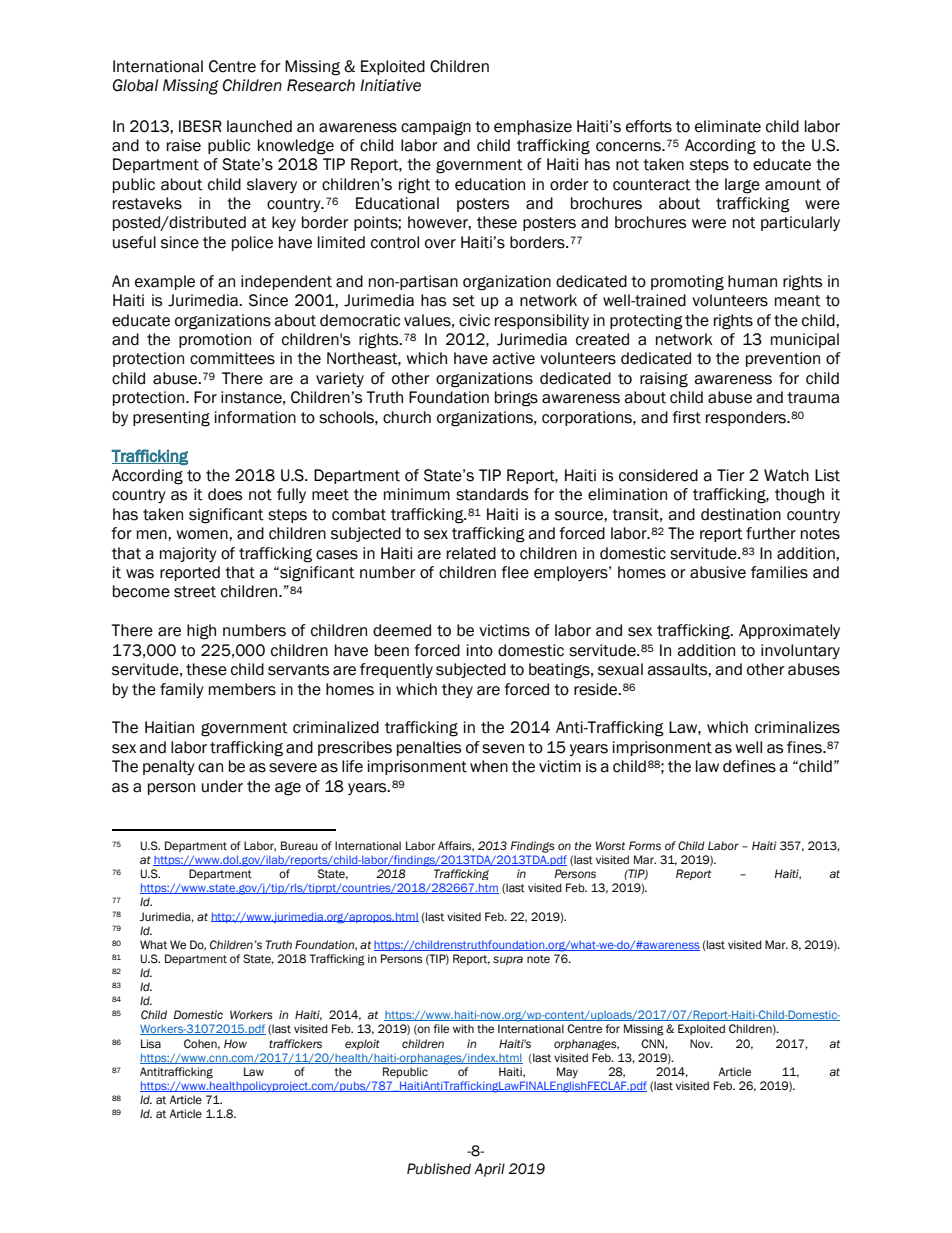 This screenshot has width=952, height=1233. I want to click on campaign, so click(436, 128).
